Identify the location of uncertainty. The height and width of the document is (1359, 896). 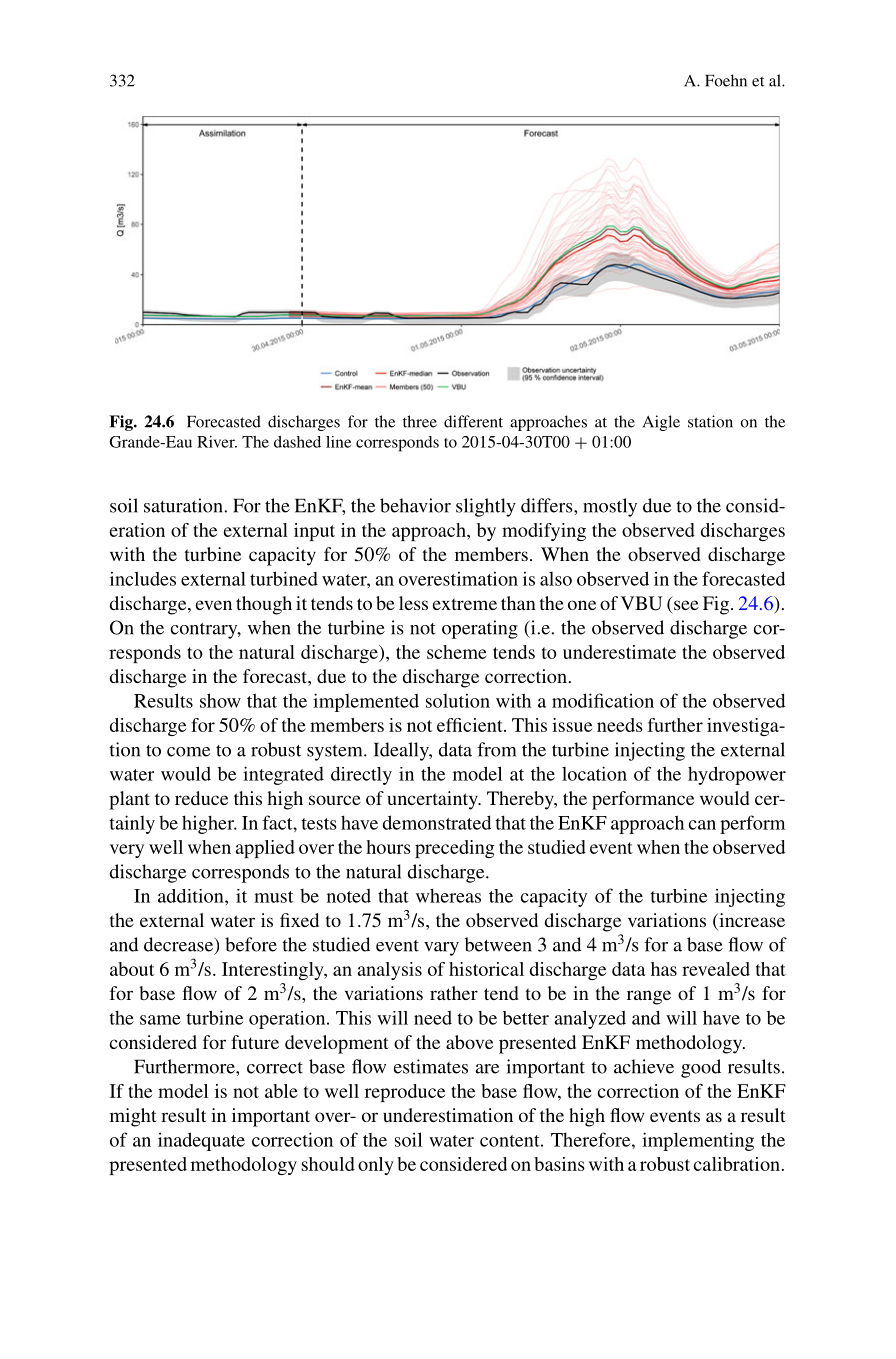
(433, 800).
